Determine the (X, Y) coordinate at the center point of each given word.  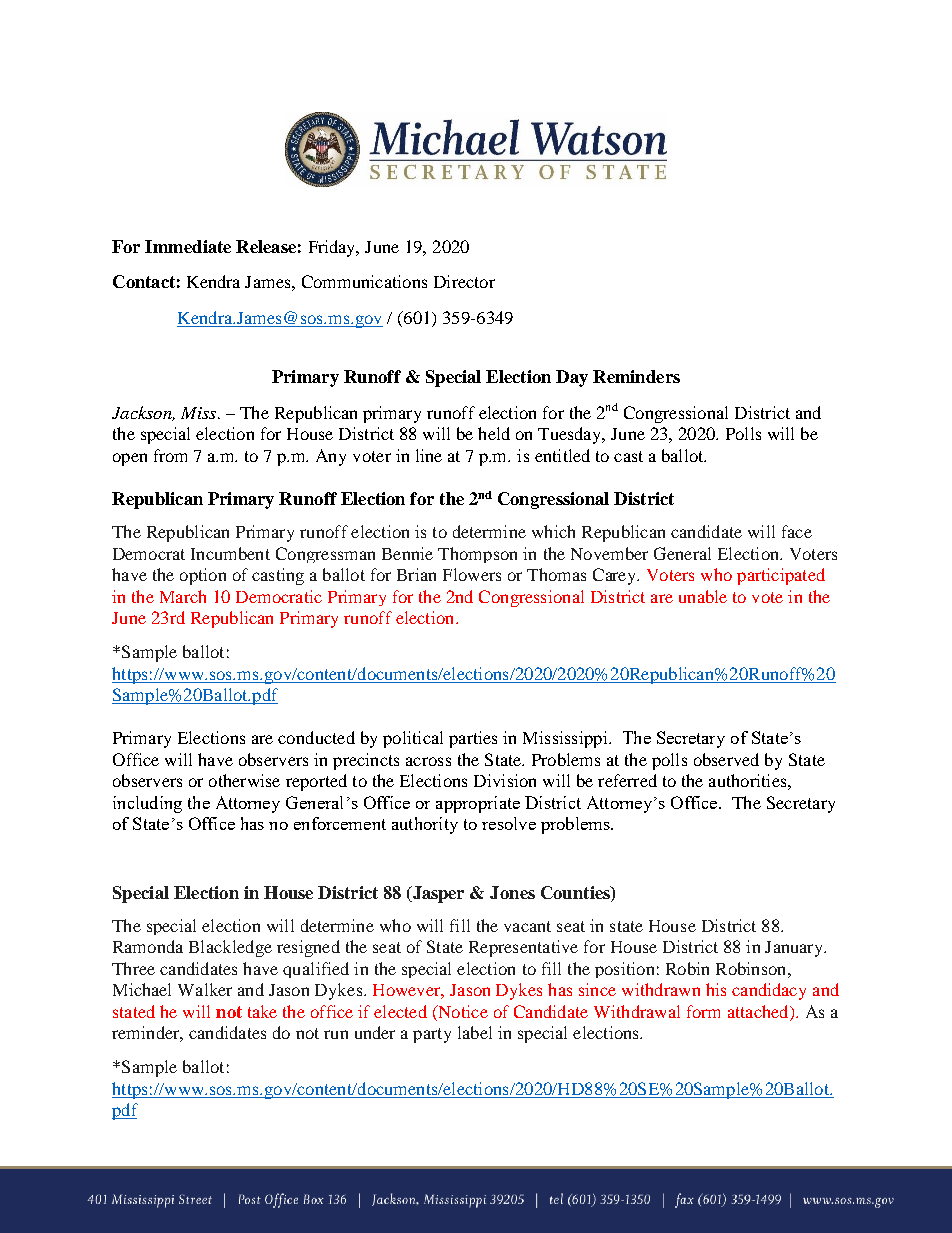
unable (703, 596)
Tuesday (571, 435)
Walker (205, 989)
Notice (462, 1013)
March (183, 596)
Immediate (188, 246)
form (703, 1011)
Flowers (472, 574)
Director (464, 281)
